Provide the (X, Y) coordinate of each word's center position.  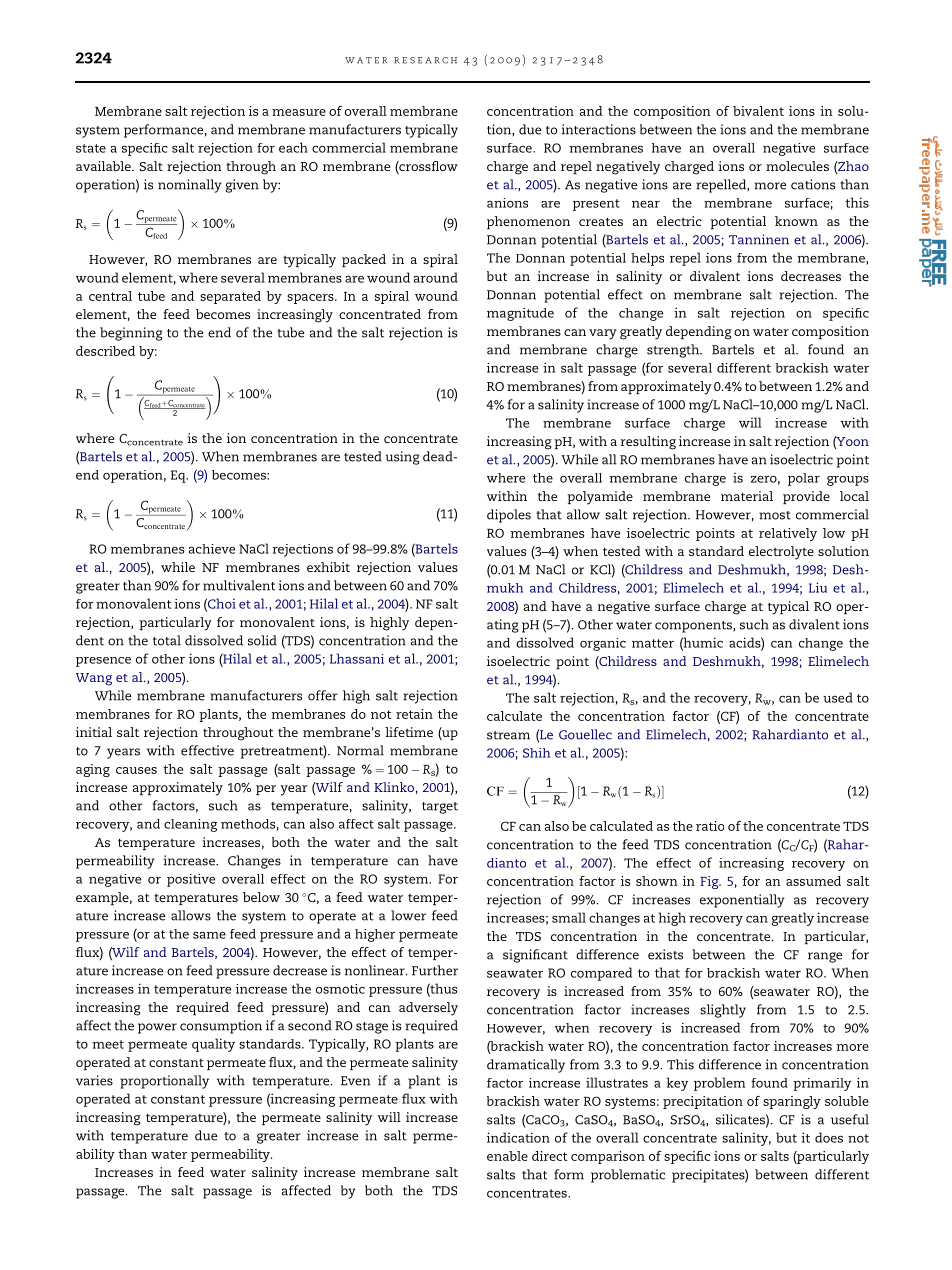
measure (299, 112)
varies (94, 1080)
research (425, 60)
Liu (818, 587)
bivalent (758, 111)
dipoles (509, 516)
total (167, 640)
